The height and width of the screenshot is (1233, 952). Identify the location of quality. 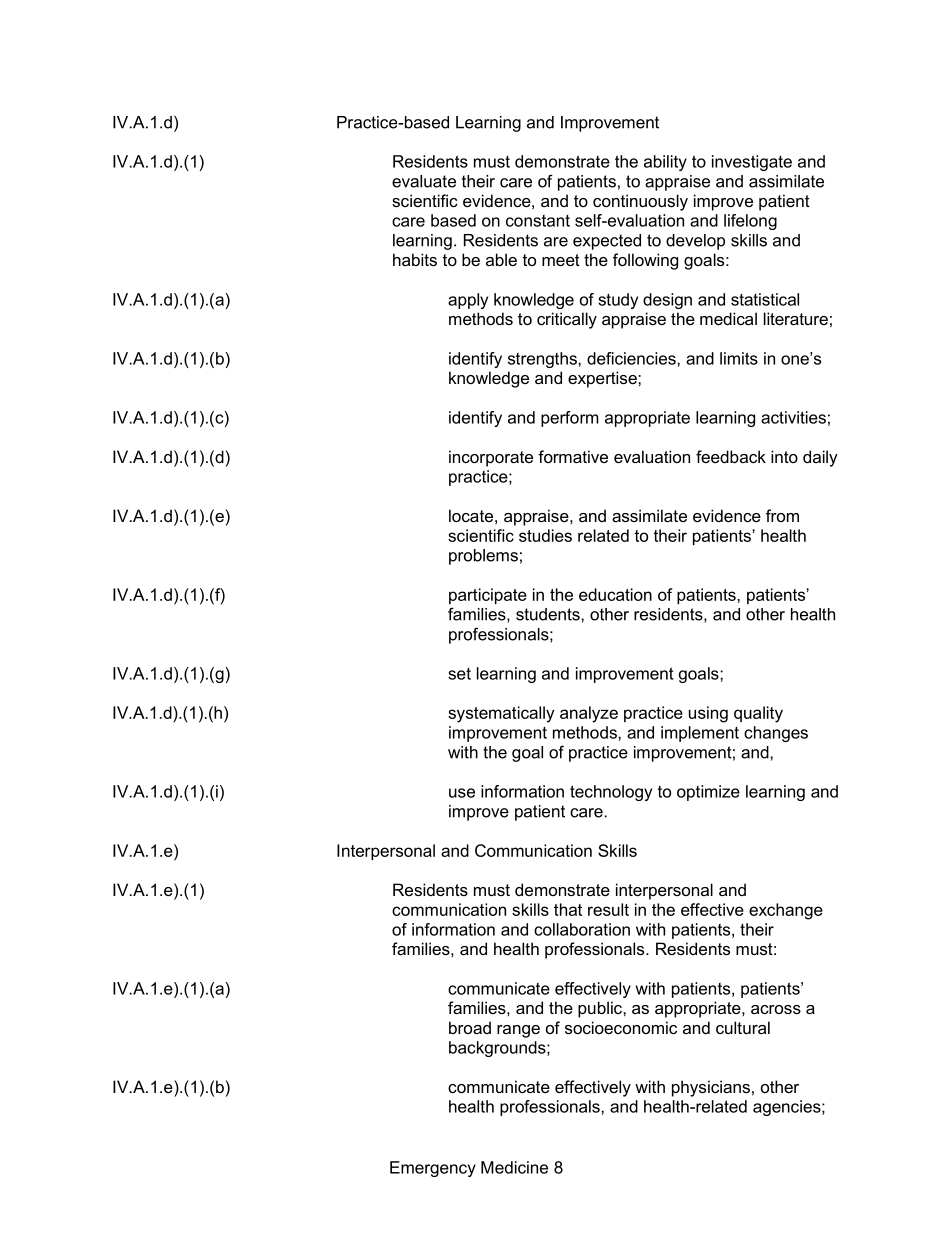
(758, 714).
